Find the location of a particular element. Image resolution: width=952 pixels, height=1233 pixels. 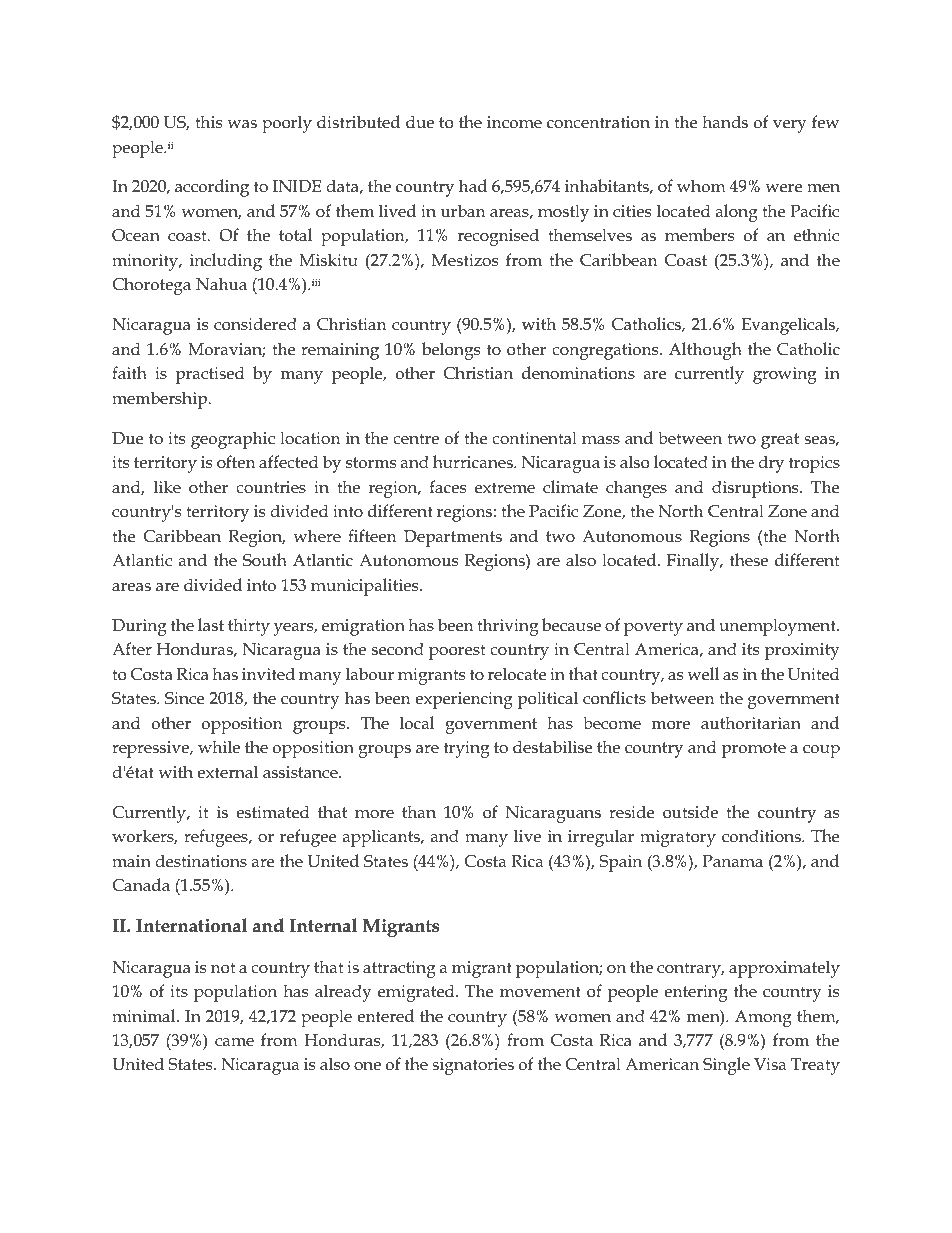

this is located at coordinates (208, 122).
